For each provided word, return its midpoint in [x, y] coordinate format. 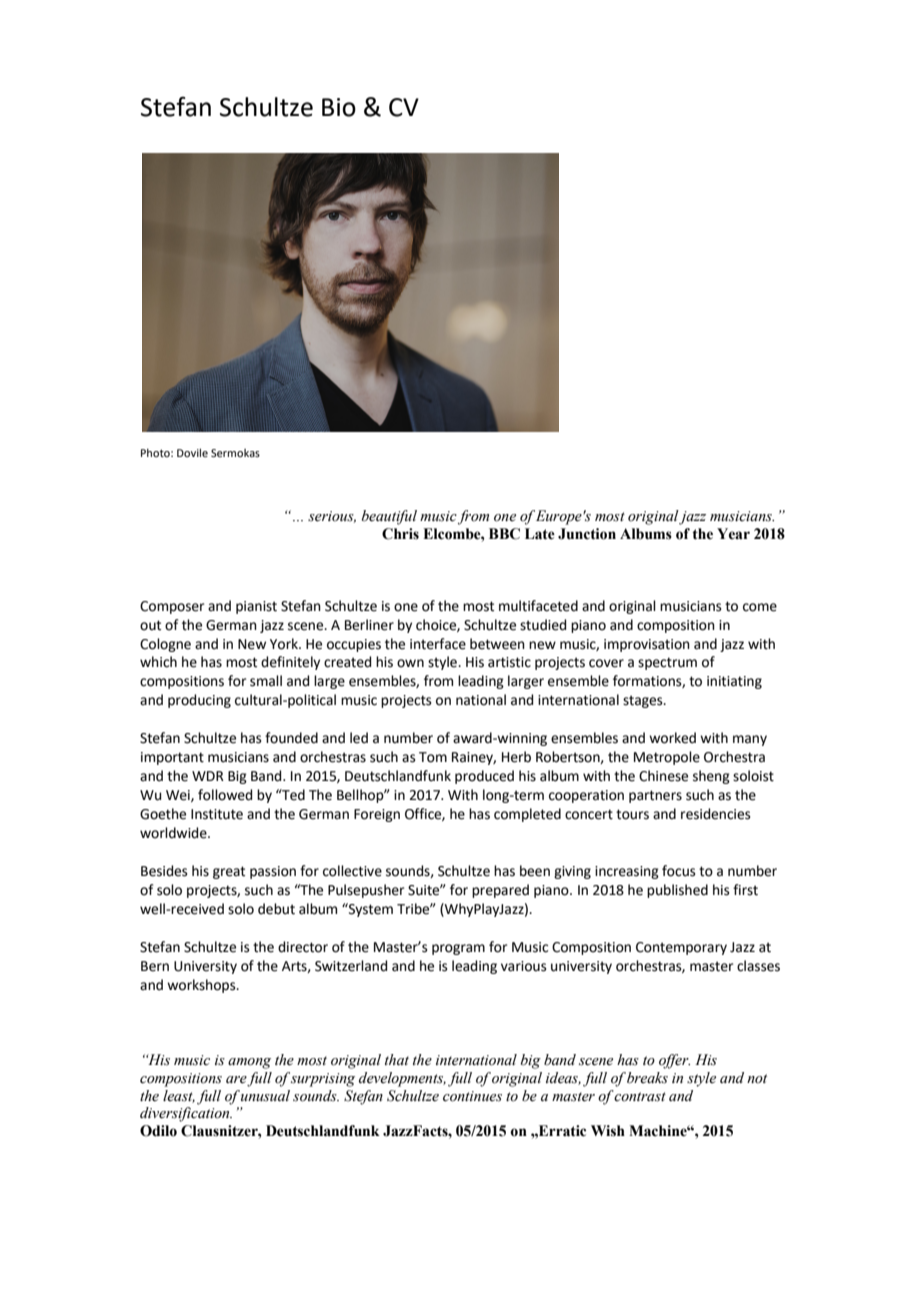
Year [733, 534]
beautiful [389, 517]
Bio [339, 107]
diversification [186, 1114]
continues [472, 1096]
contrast [640, 1097]
